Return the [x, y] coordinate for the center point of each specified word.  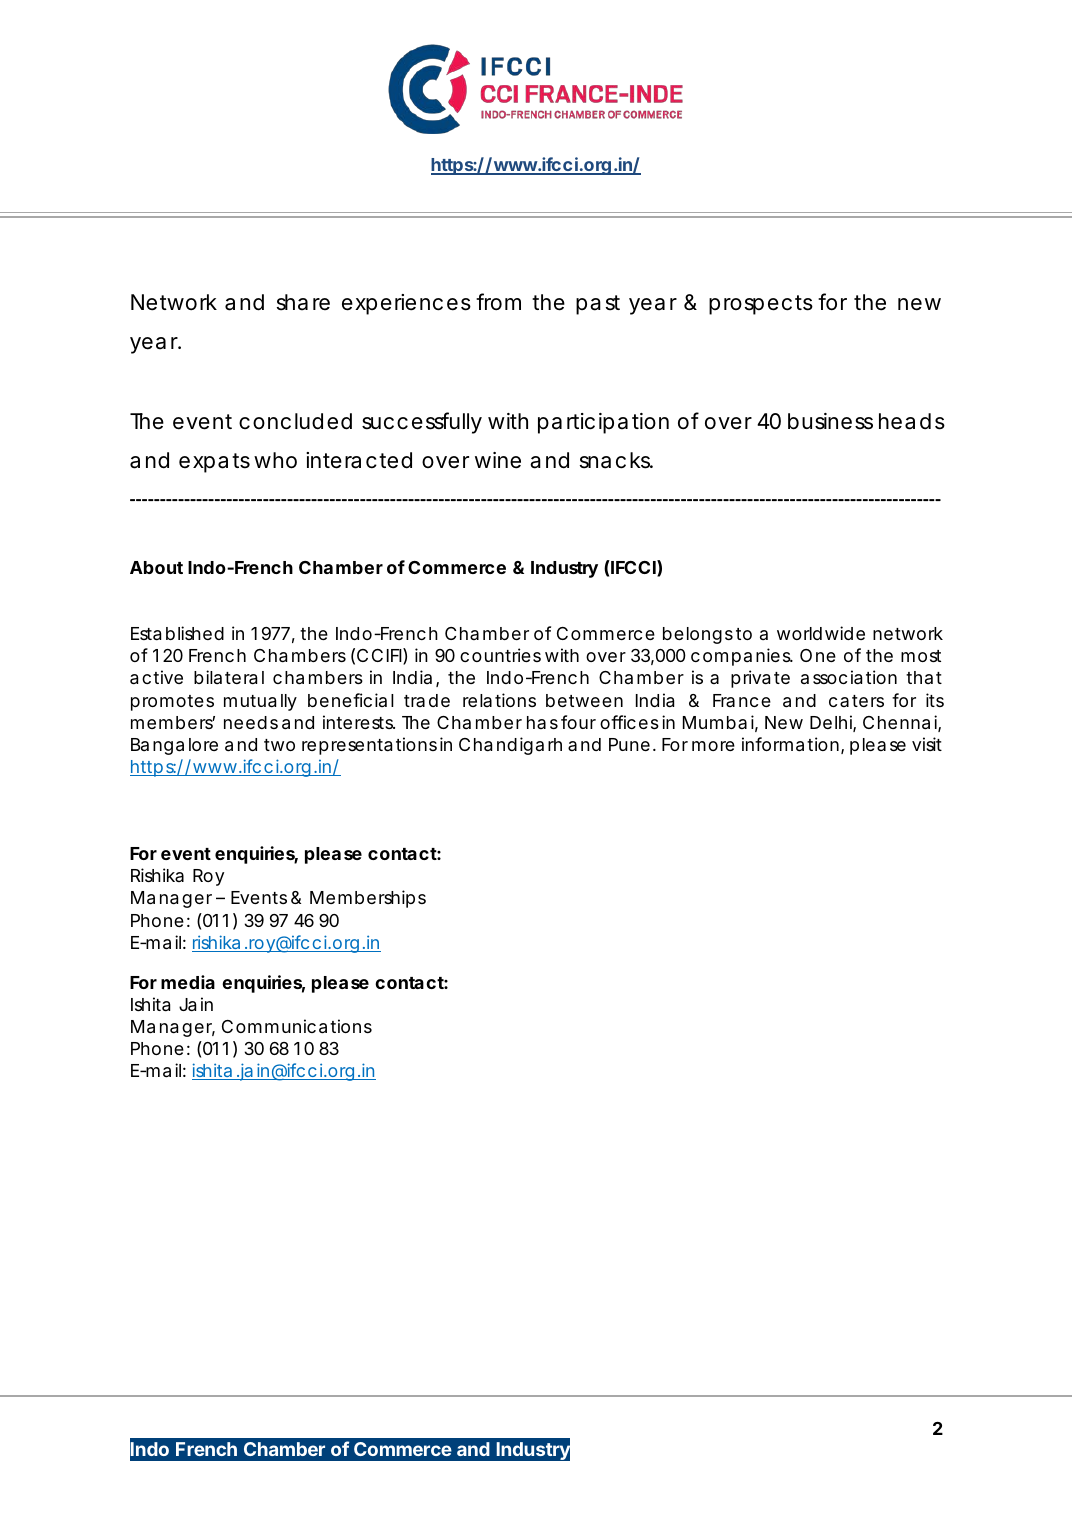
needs [251, 722]
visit [927, 744]
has [542, 722]
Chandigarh [510, 746]
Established [177, 633]
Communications [297, 1026]
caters [856, 701]
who [275, 460]
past [598, 305]
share [303, 302]
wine [498, 460]
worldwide [821, 633]
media [188, 982]
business [830, 421]
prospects [761, 305]
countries [500, 655]
